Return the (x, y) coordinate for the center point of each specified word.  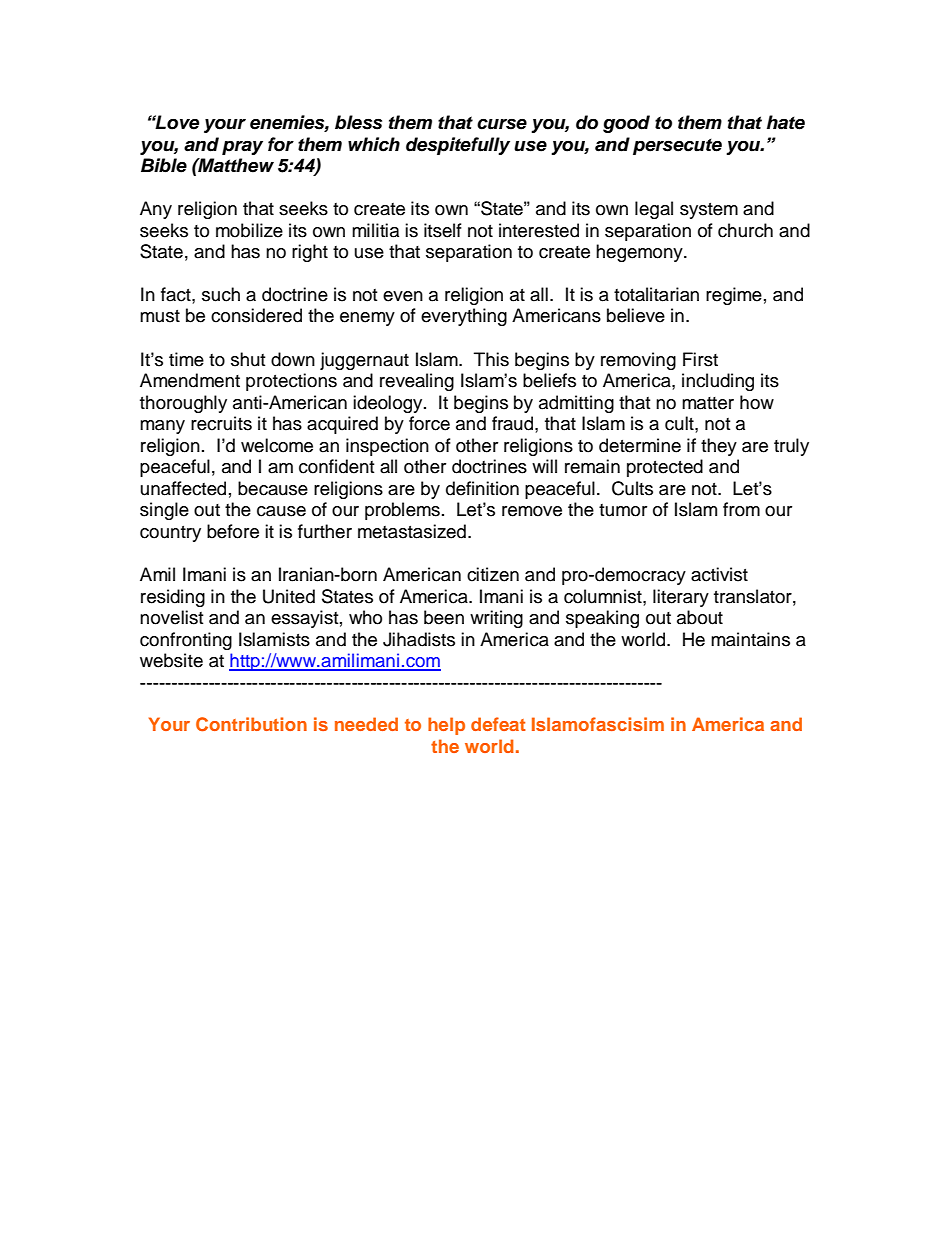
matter (708, 403)
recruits (221, 423)
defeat (498, 724)
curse (502, 124)
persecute (677, 146)
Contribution (251, 724)
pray (242, 147)
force (429, 423)
